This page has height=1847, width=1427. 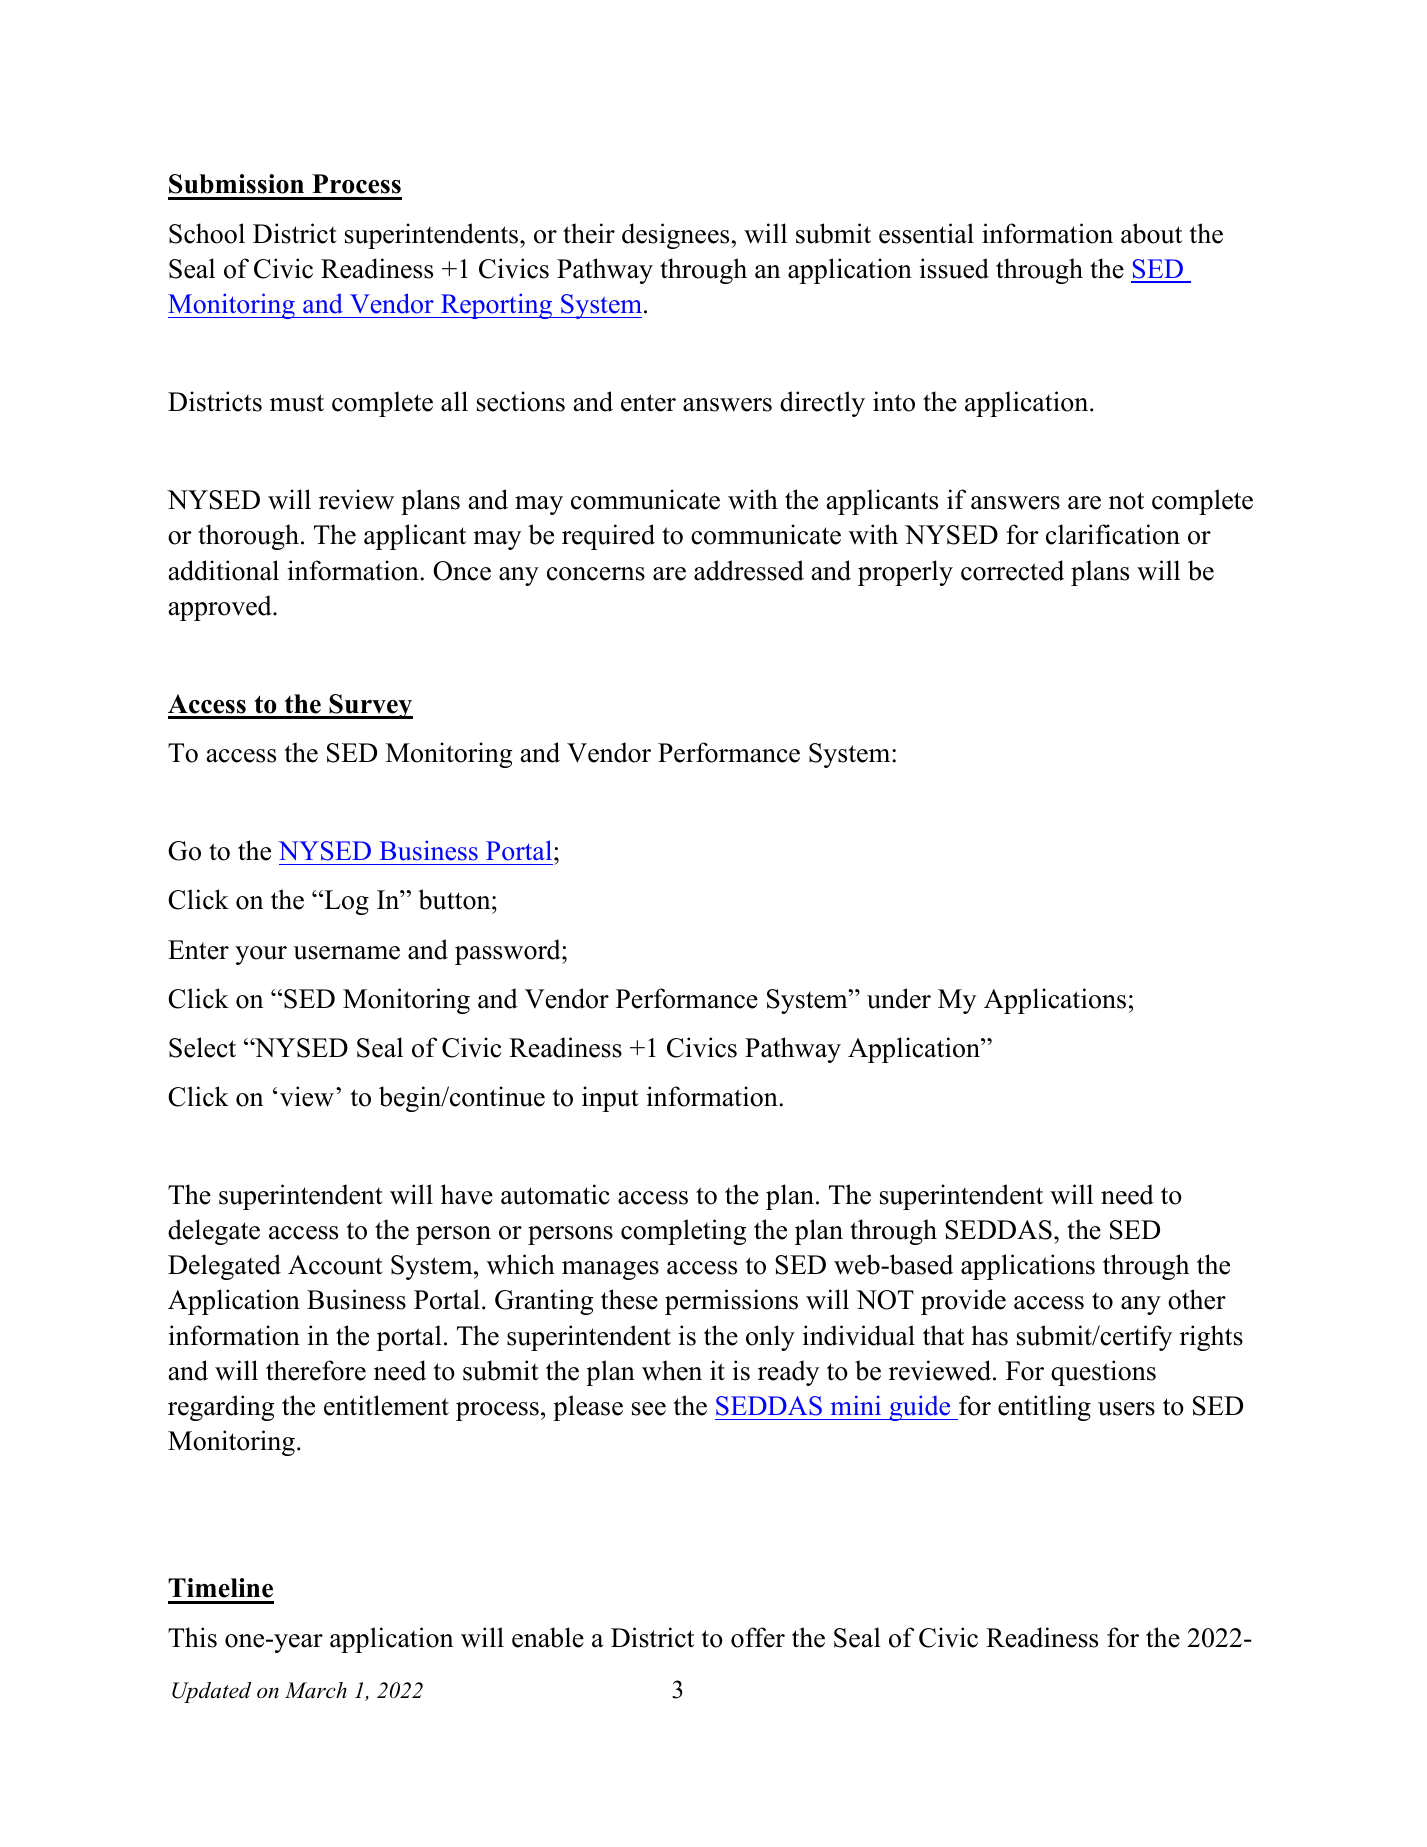 I want to click on Account, so click(x=335, y=1265).
